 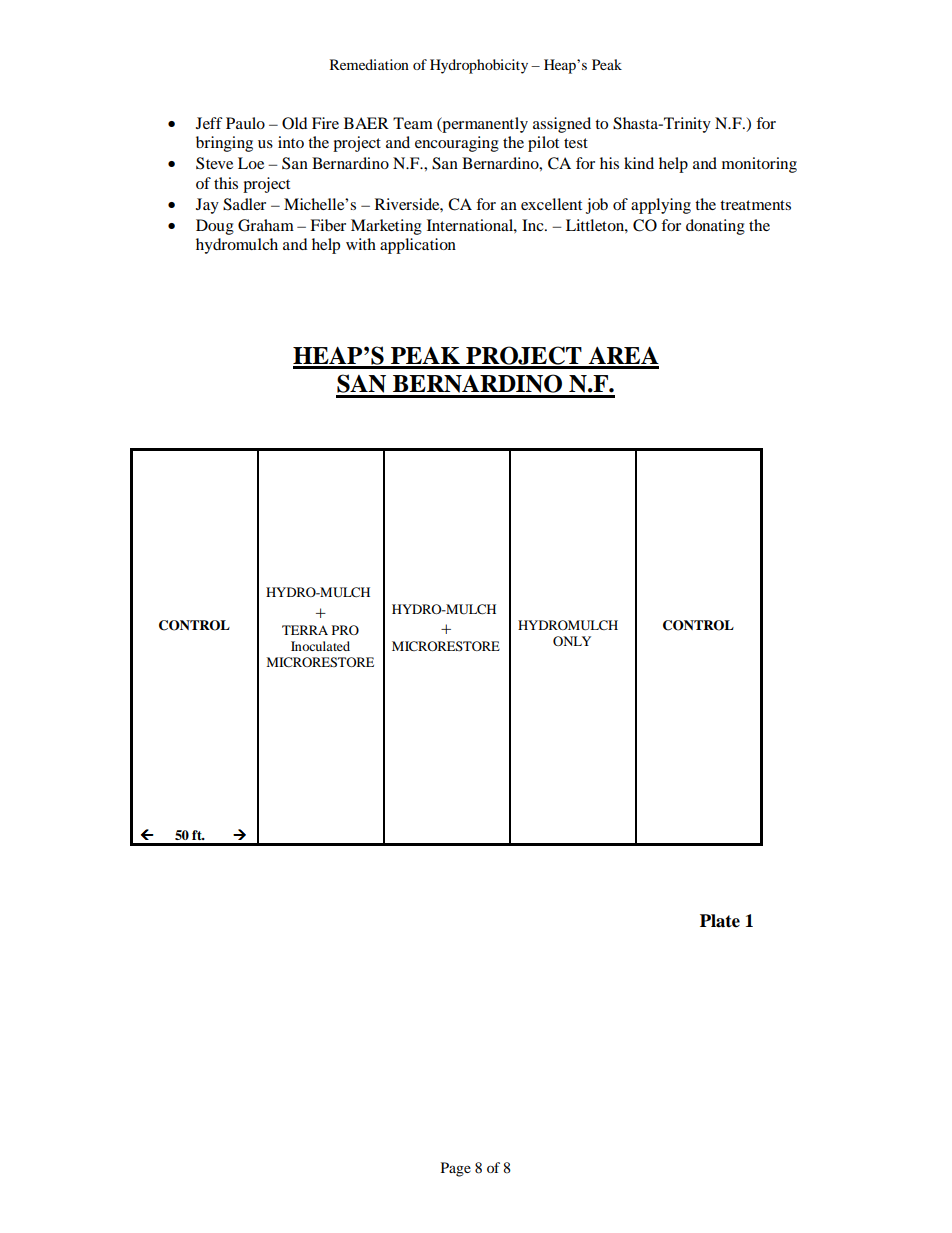 I want to click on Page, so click(x=456, y=1169).
